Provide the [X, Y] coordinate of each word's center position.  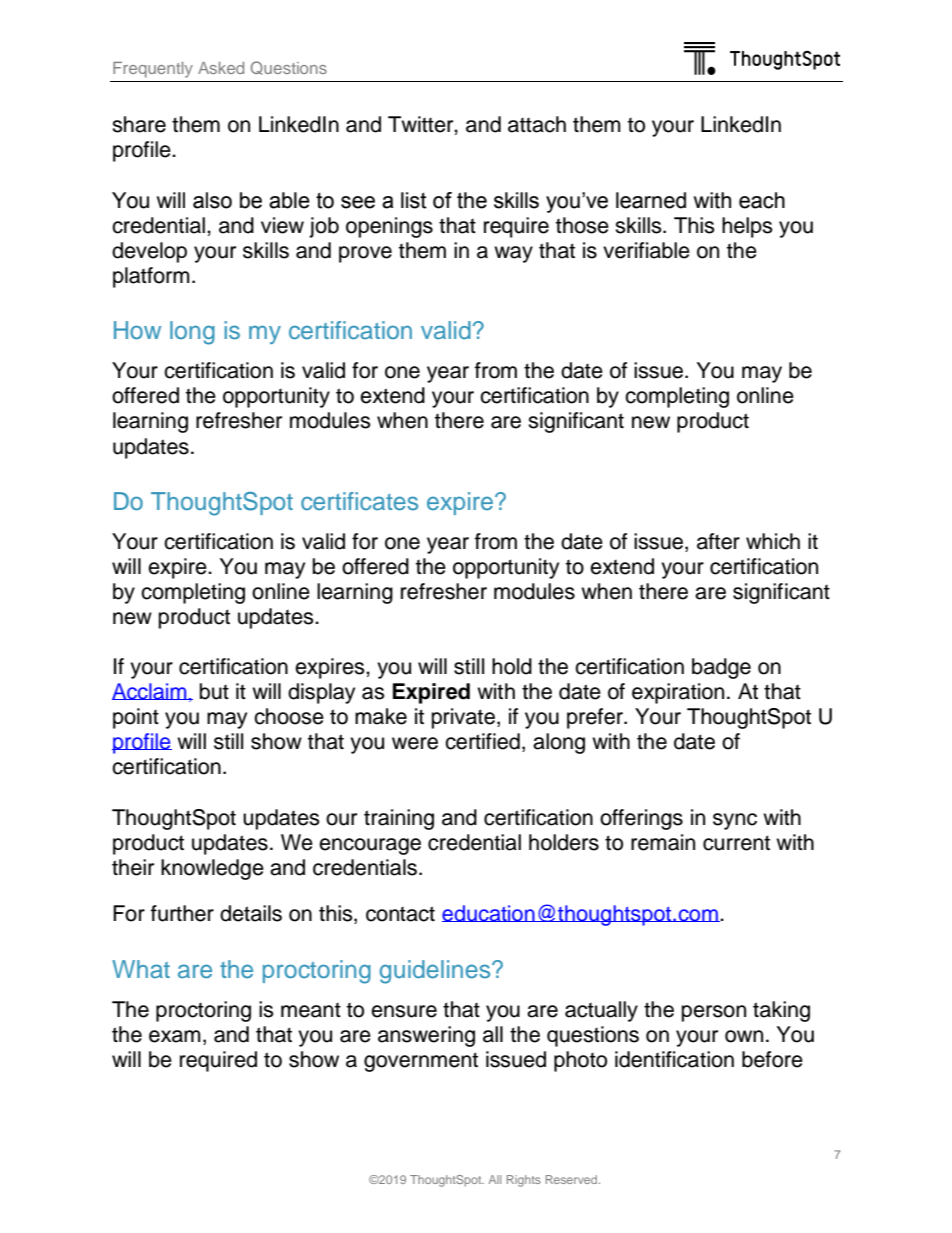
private [463, 718]
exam [175, 1036]
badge [721, 668]
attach [537, 124]
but [214, 691]
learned [651, 200]
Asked [221, 68]
